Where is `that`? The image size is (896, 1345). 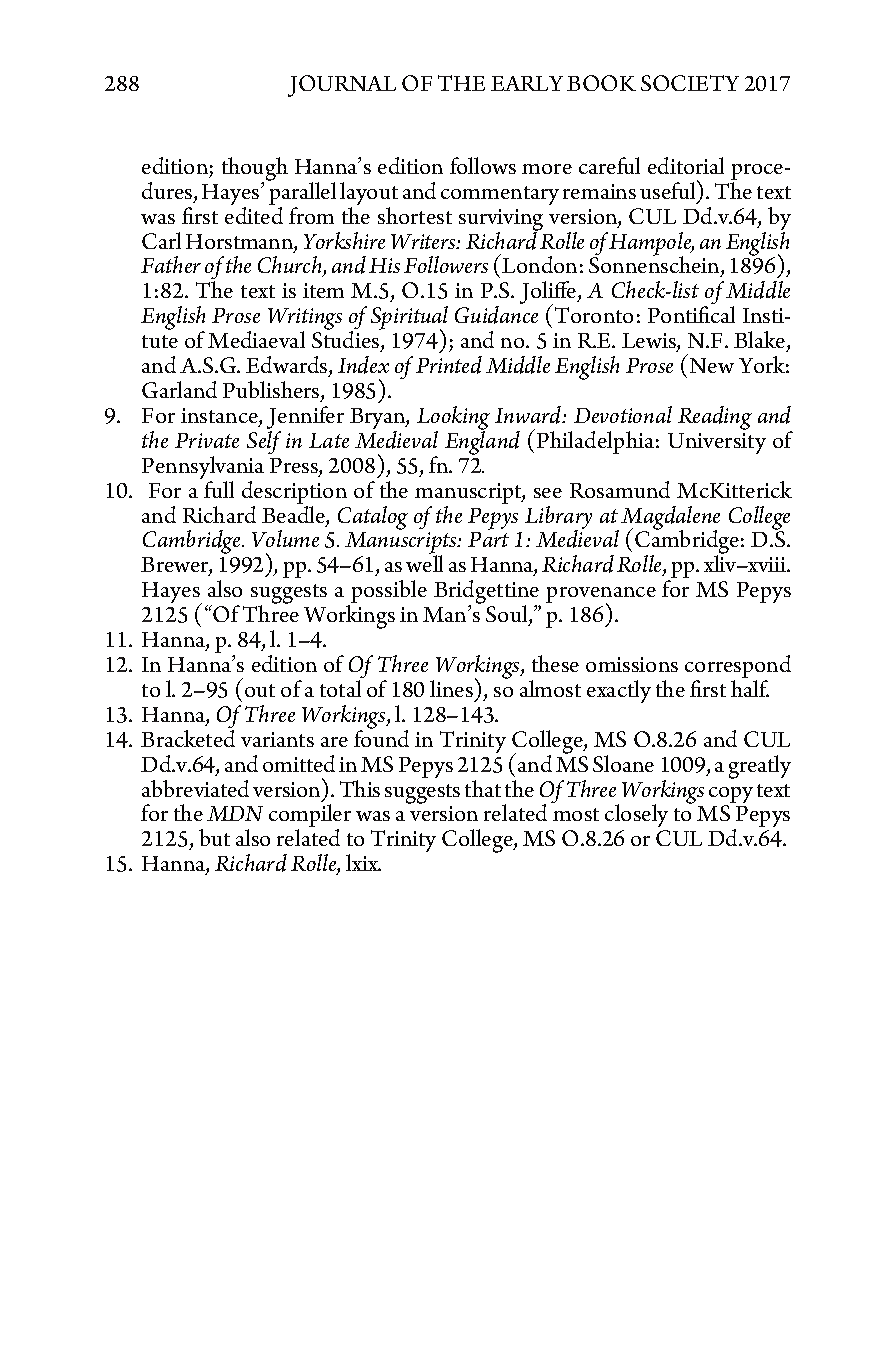 that is located at coordinates (483, 788).
